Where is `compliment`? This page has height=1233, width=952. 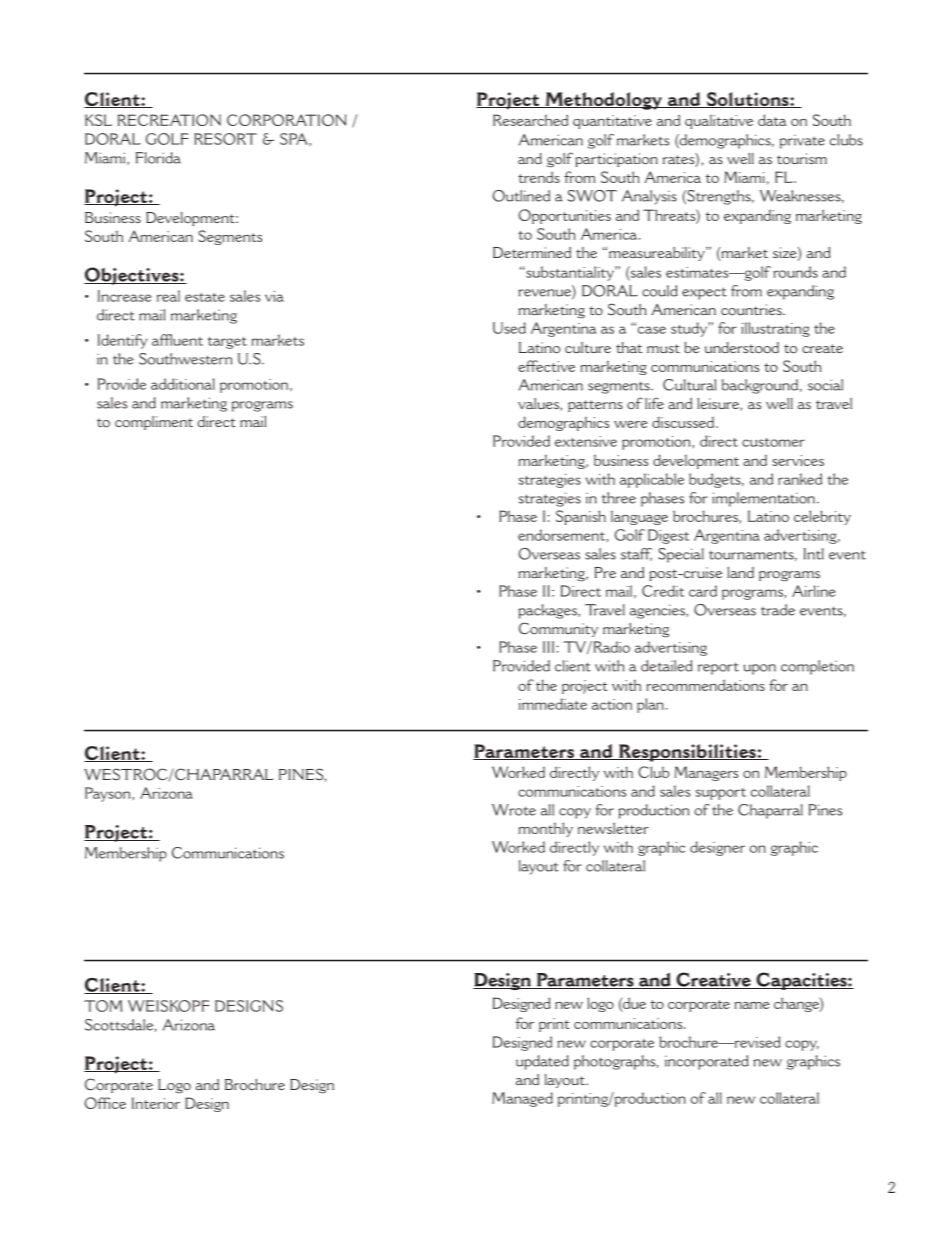
compliment is located at coordinates (154, 423).
